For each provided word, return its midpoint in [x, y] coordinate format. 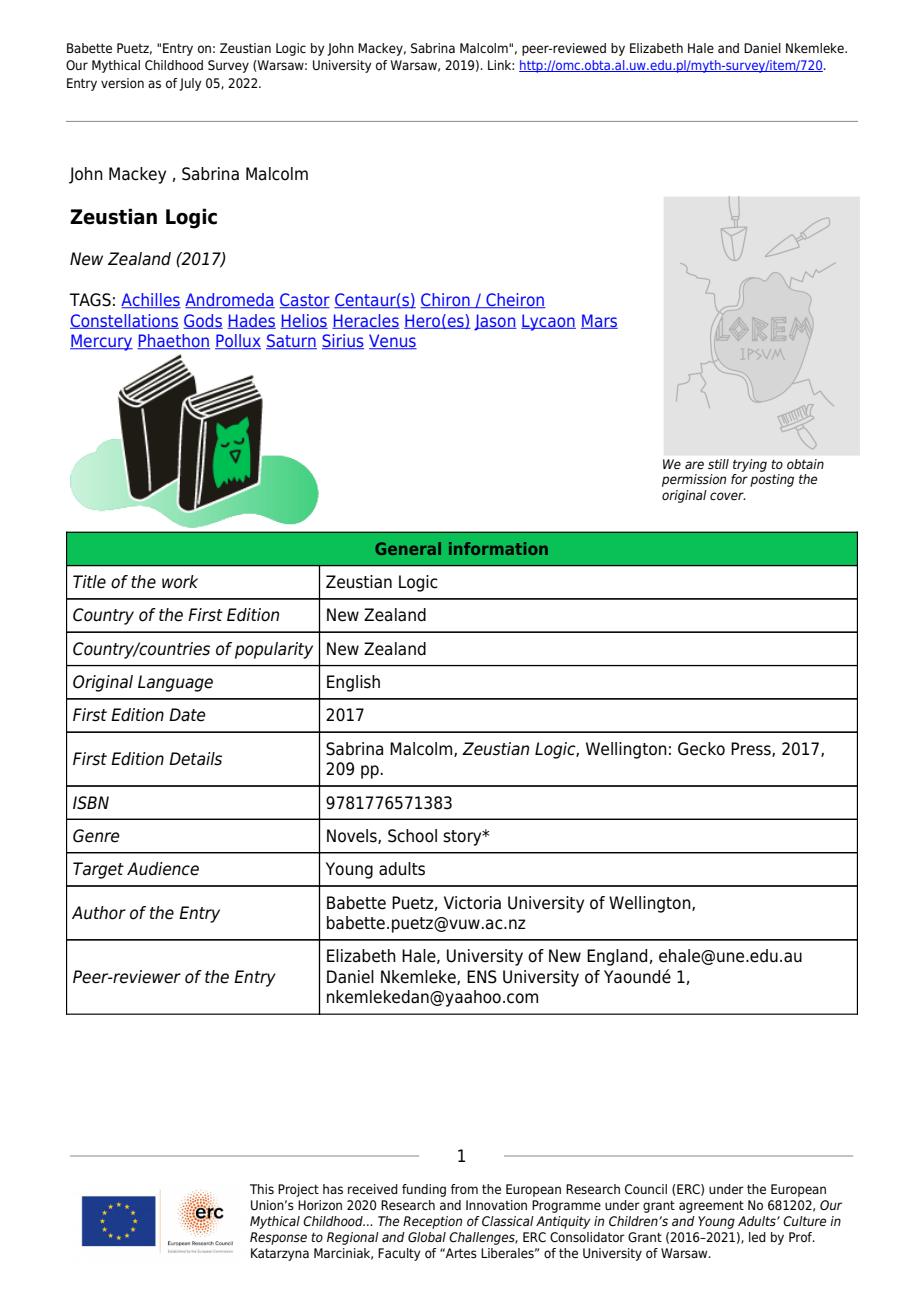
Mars [599, 321]
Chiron [446, 300]
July [190, 84]
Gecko [701, 749]
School [412, 836]
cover [727, 496]
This [262, 1189]
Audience [163, 869]
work [180, 582]
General [408, 548]
